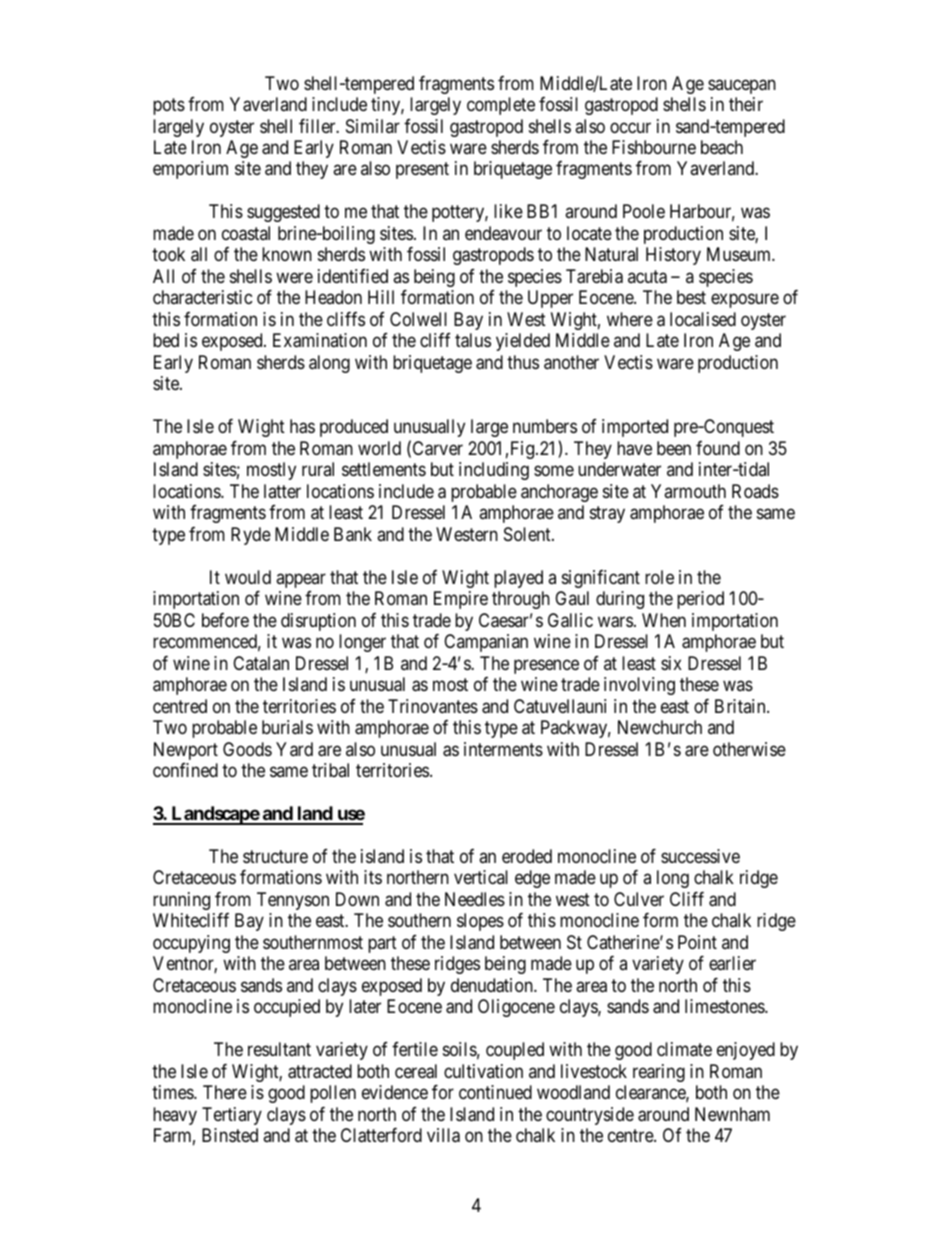 The width and height of the image is (952, 1233). What do you see at coordinates (501, 106) in the image?
I see `complete` at bounding box center [501, 106].
